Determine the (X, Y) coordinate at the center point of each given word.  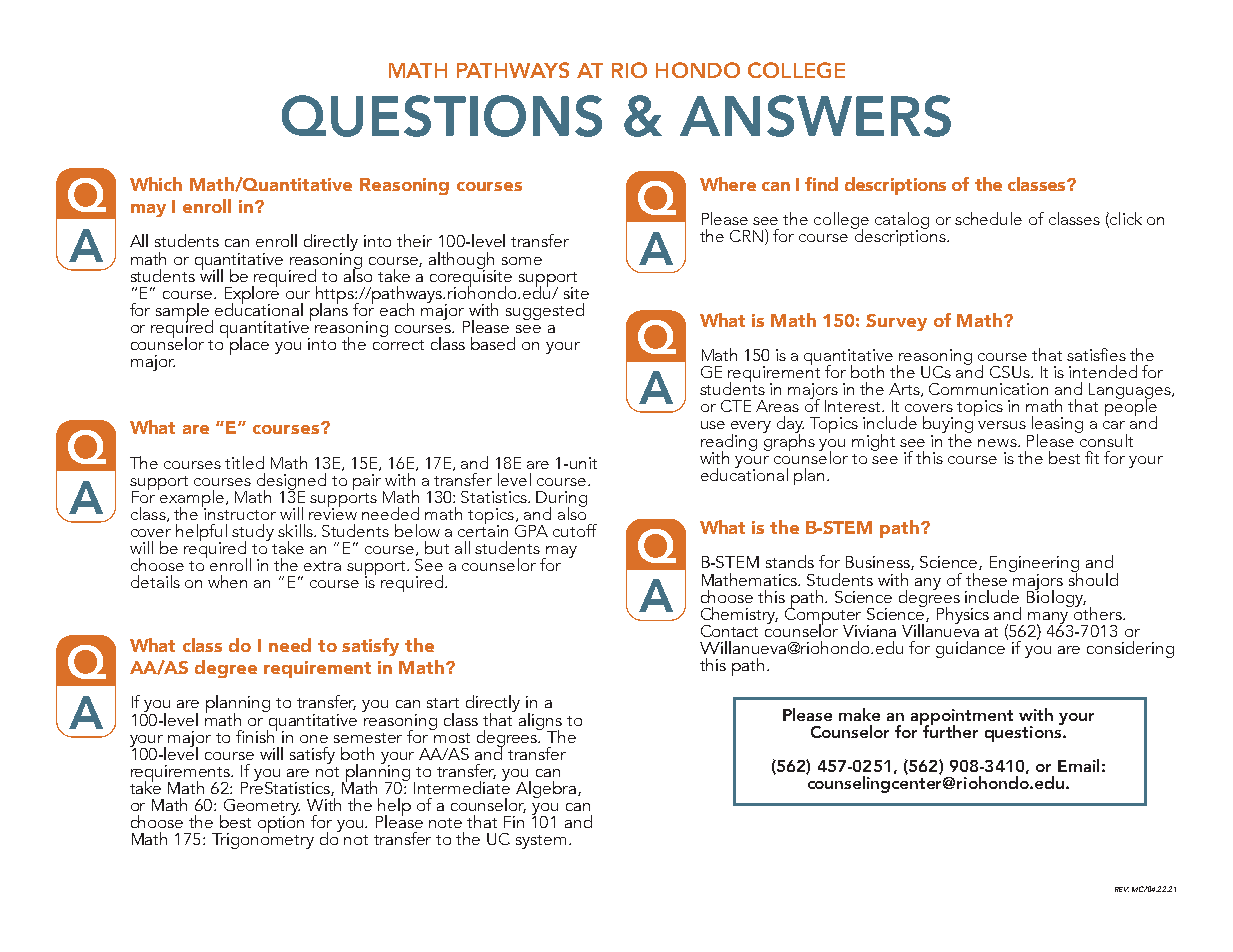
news (998, 443)
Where (728, 184)
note (445, 823)
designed (291, 482)
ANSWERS (815, 116)
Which (156, 184)
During (561, 500)
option (281, 825)
